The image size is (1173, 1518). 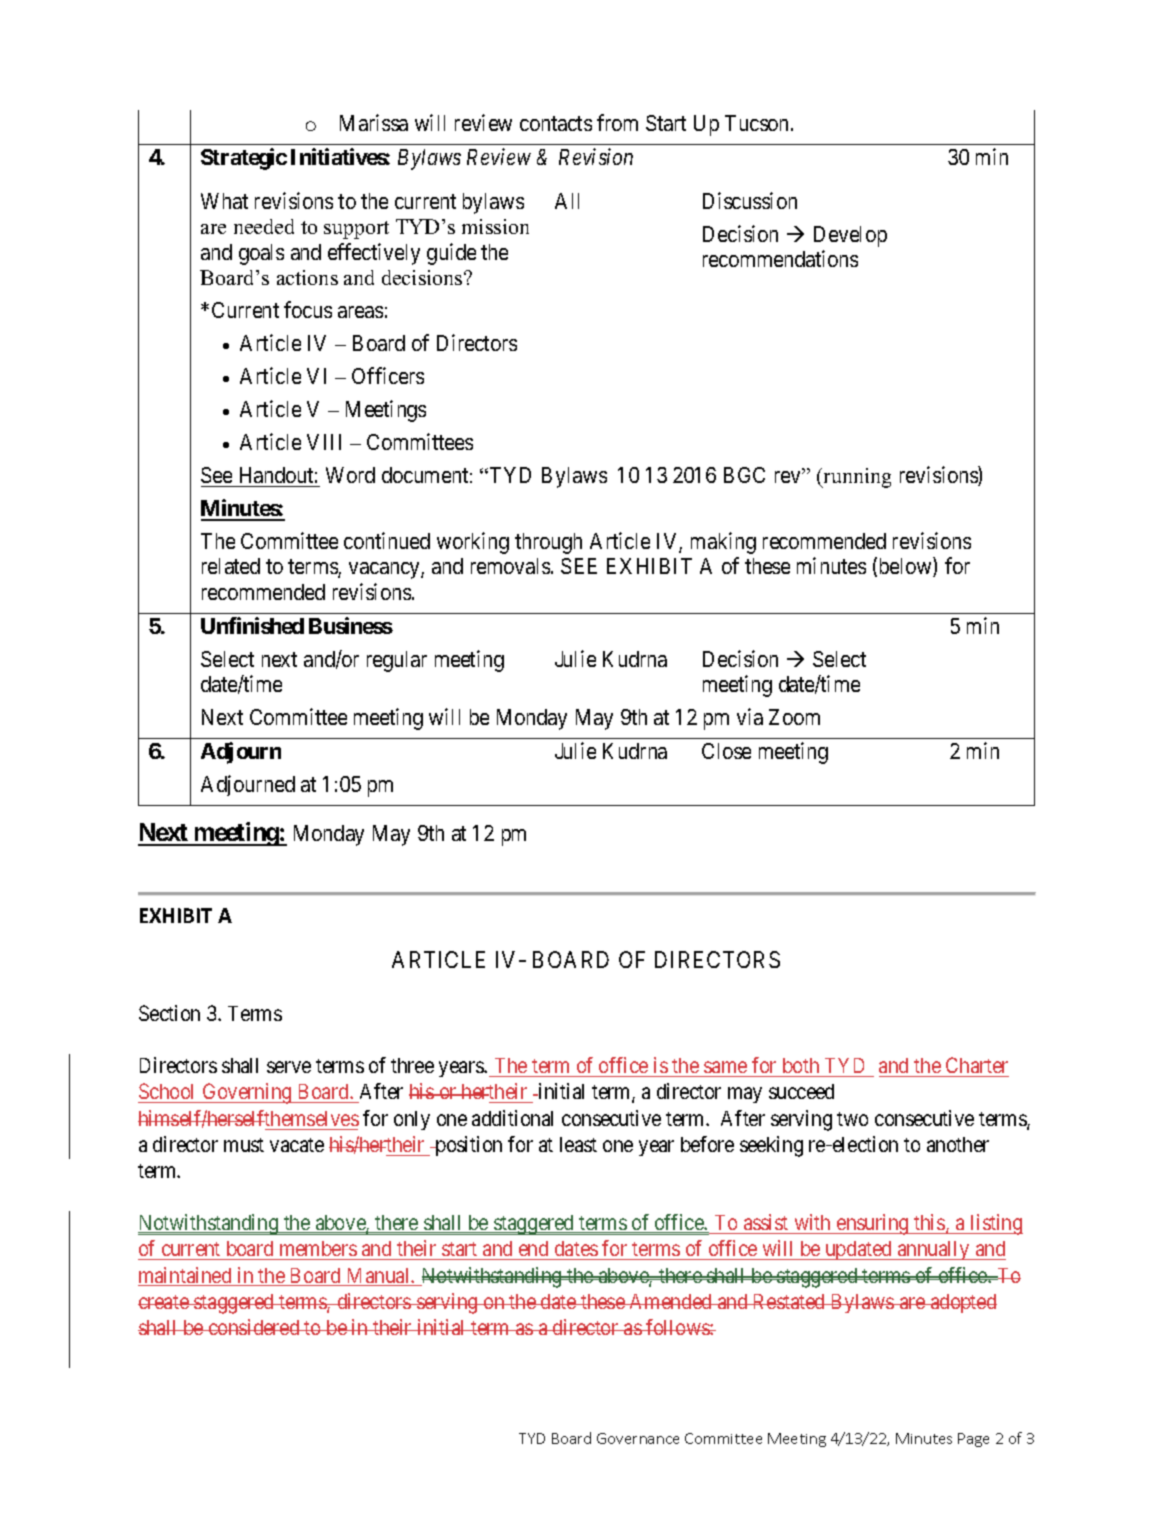 What do you see at coordinates (850, 236) in the screenshot?
I see `Develop` at bounding box center [850, 236].
